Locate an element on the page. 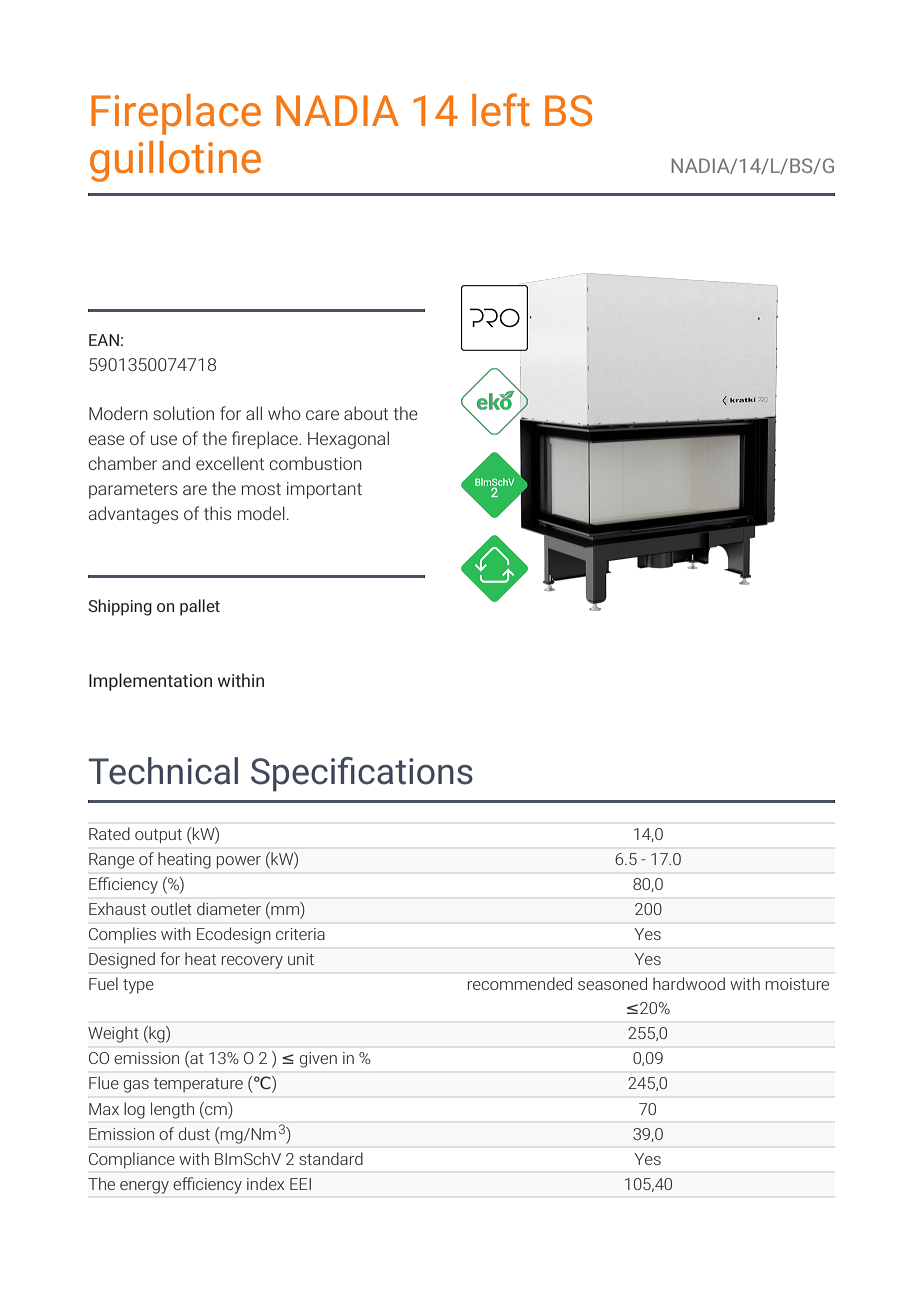 Image resolution: width=924 pixels, height=1308 pixels. hardwood is located at coordinates (689, 983).
